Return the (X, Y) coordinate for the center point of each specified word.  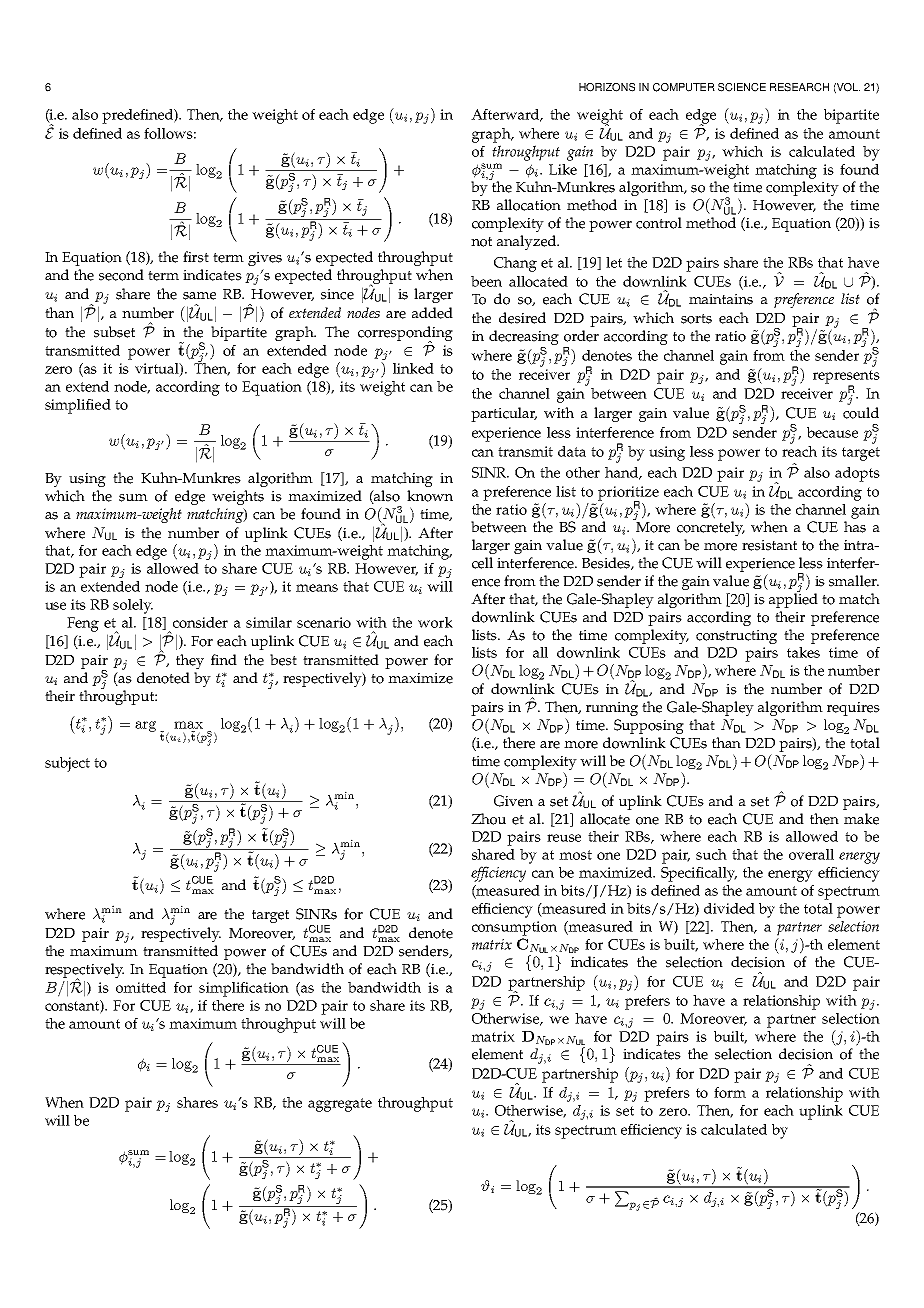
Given (513, 801)
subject (67, 764)
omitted (141, 987)
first (196, 257)
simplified (78, 406)
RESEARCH (799, 87)
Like (563, 169)
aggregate (340, 1105)
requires (853, 709)
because (832, 432)
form (730, 1092)
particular (504, 414)
